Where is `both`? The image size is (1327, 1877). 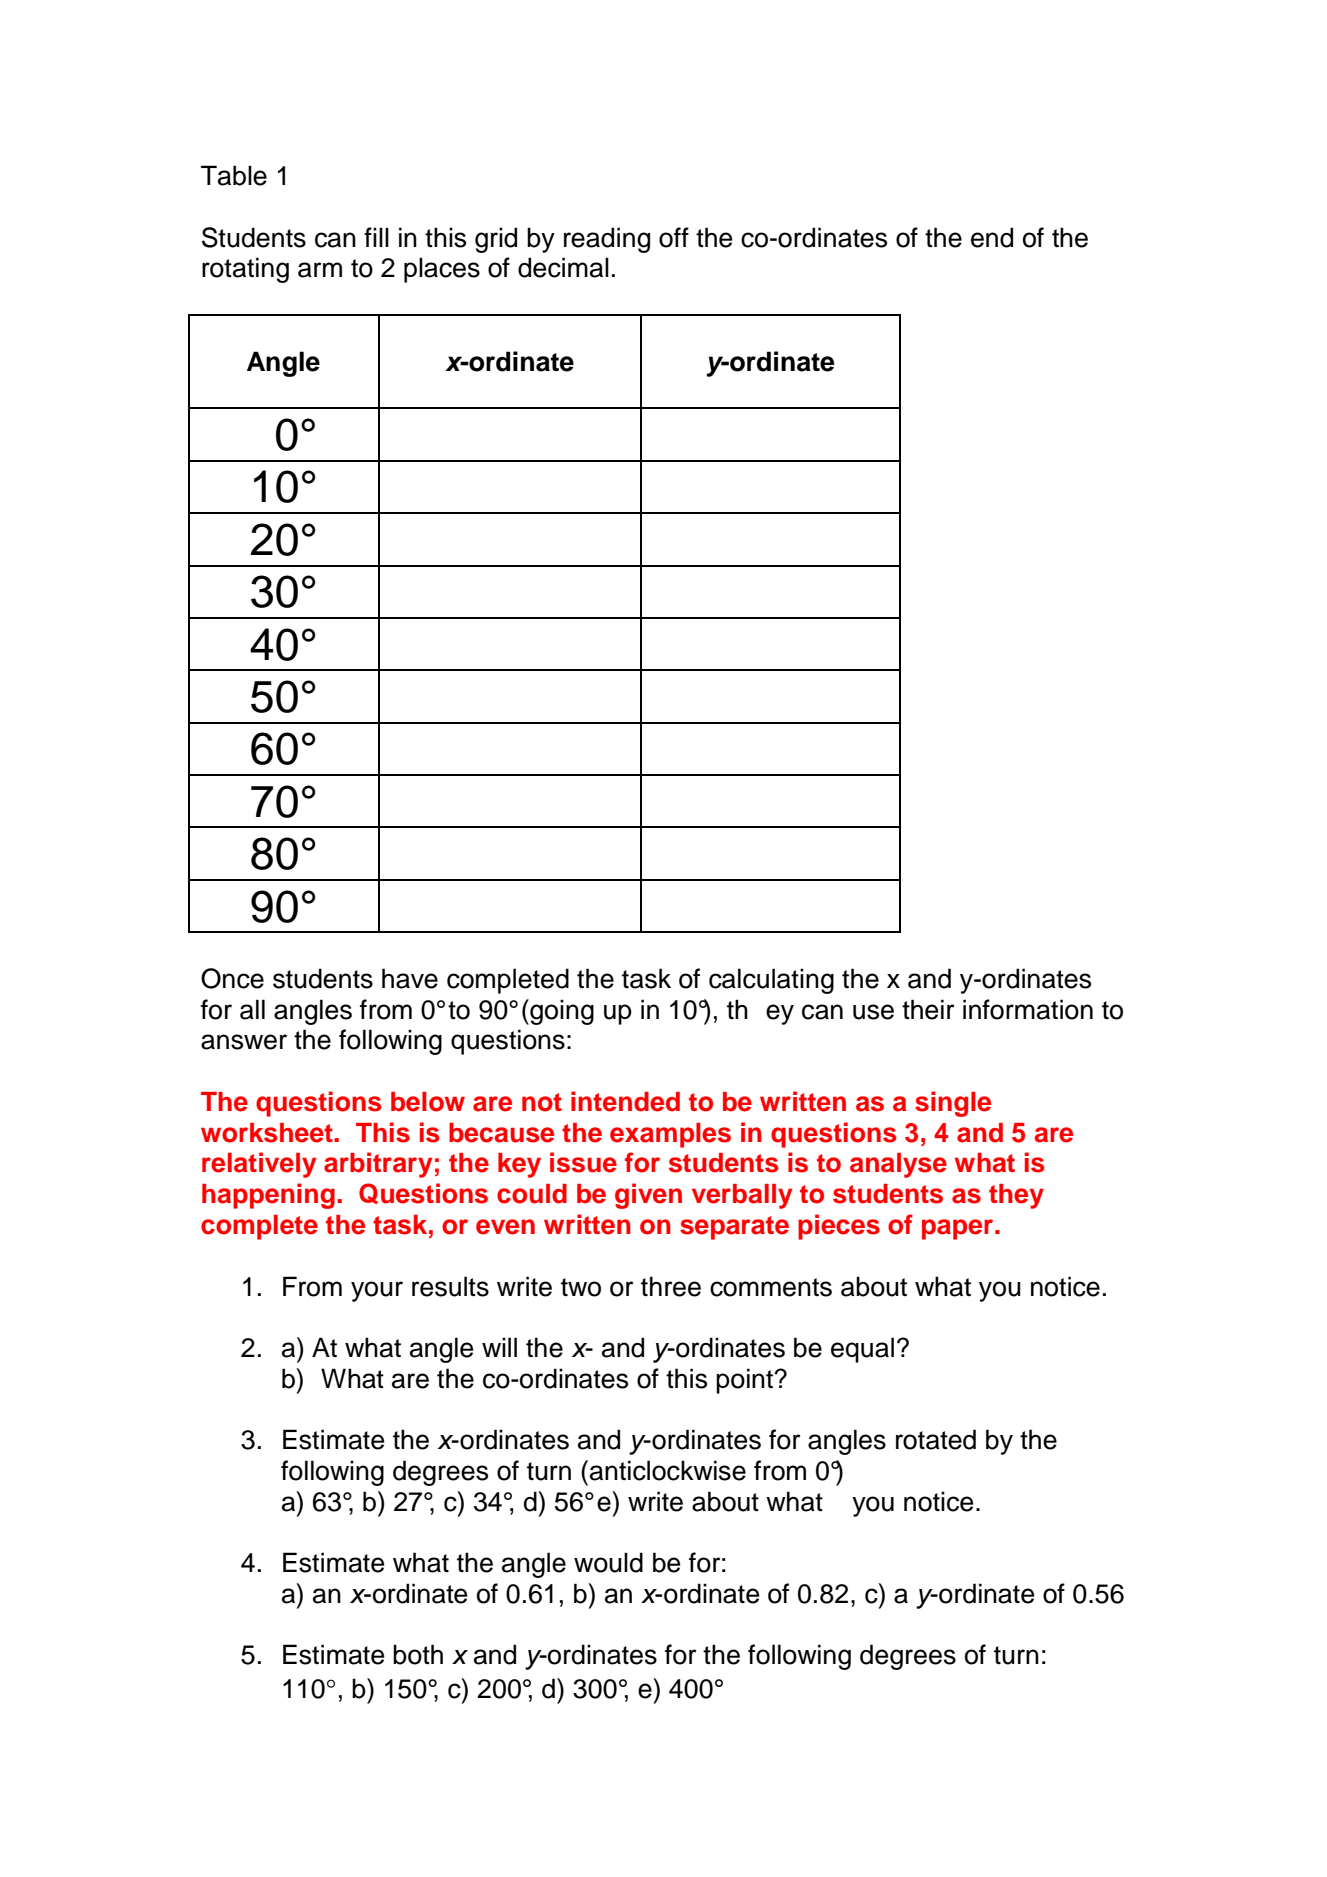 both is located at coordinates (418, 1654).
